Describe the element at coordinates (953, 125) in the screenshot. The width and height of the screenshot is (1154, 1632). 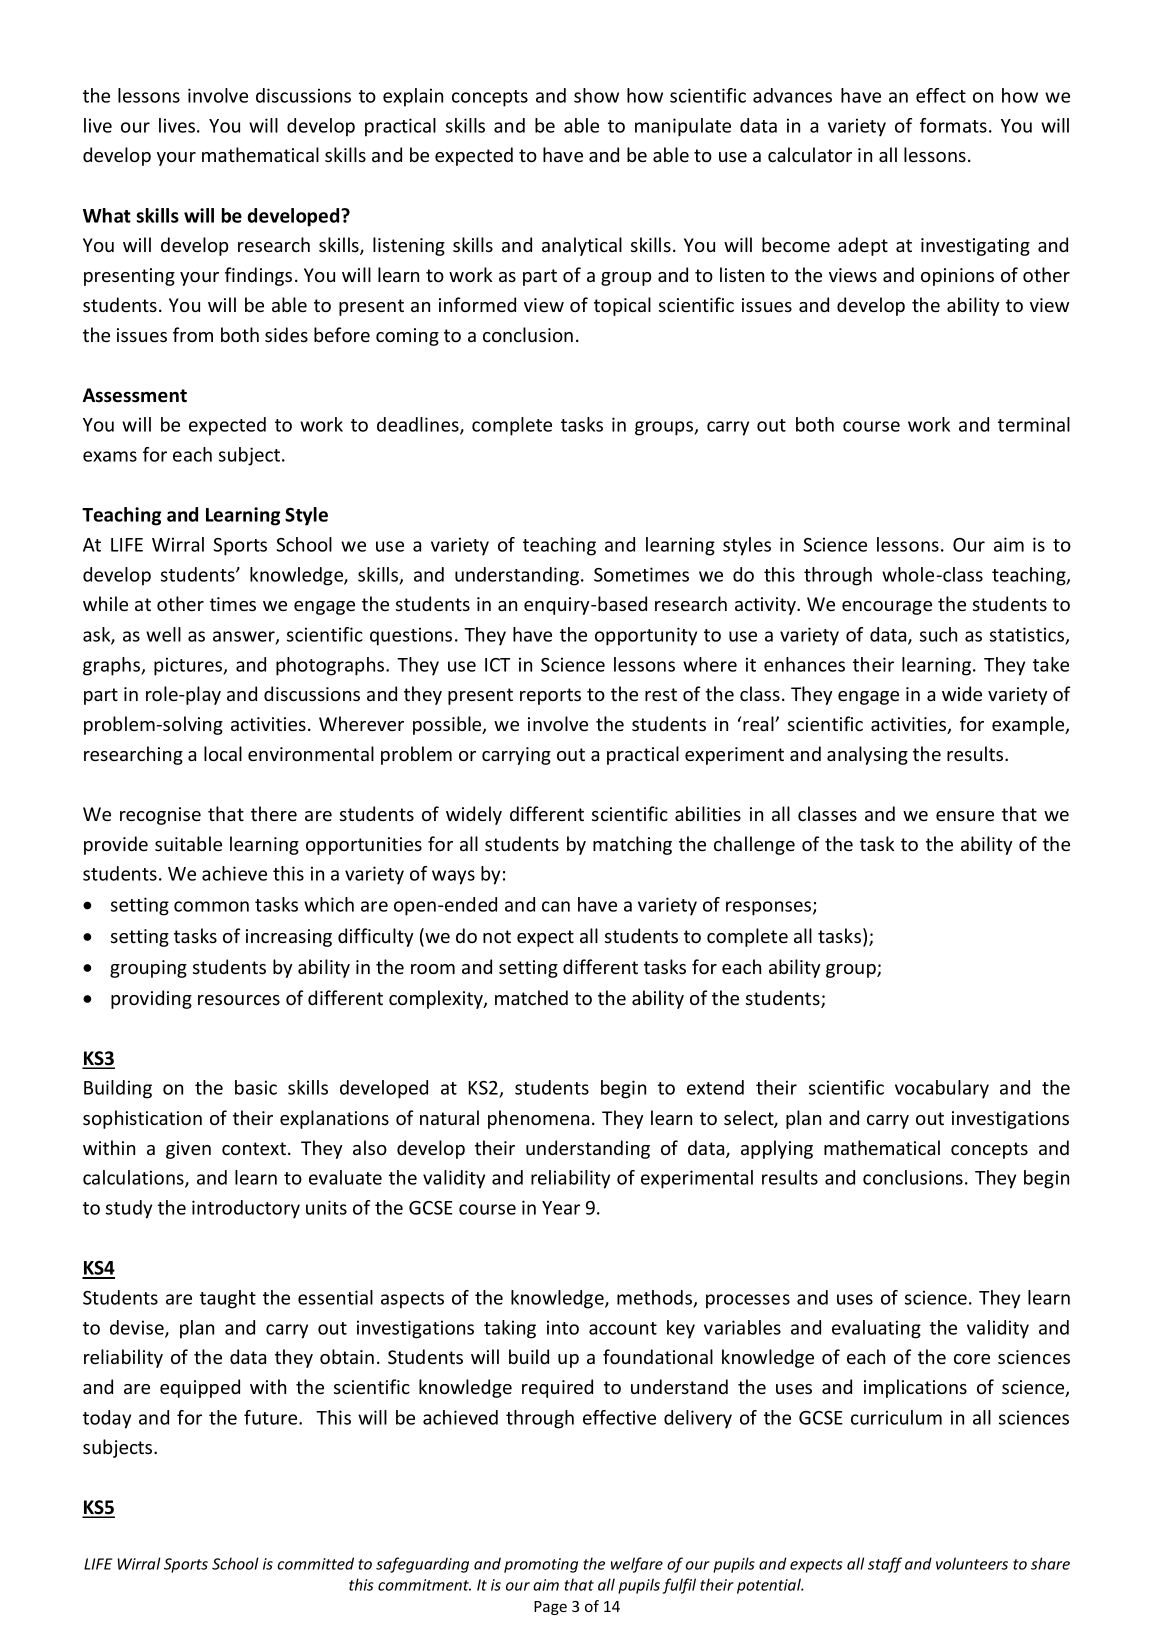
I see `formats` at that location.
